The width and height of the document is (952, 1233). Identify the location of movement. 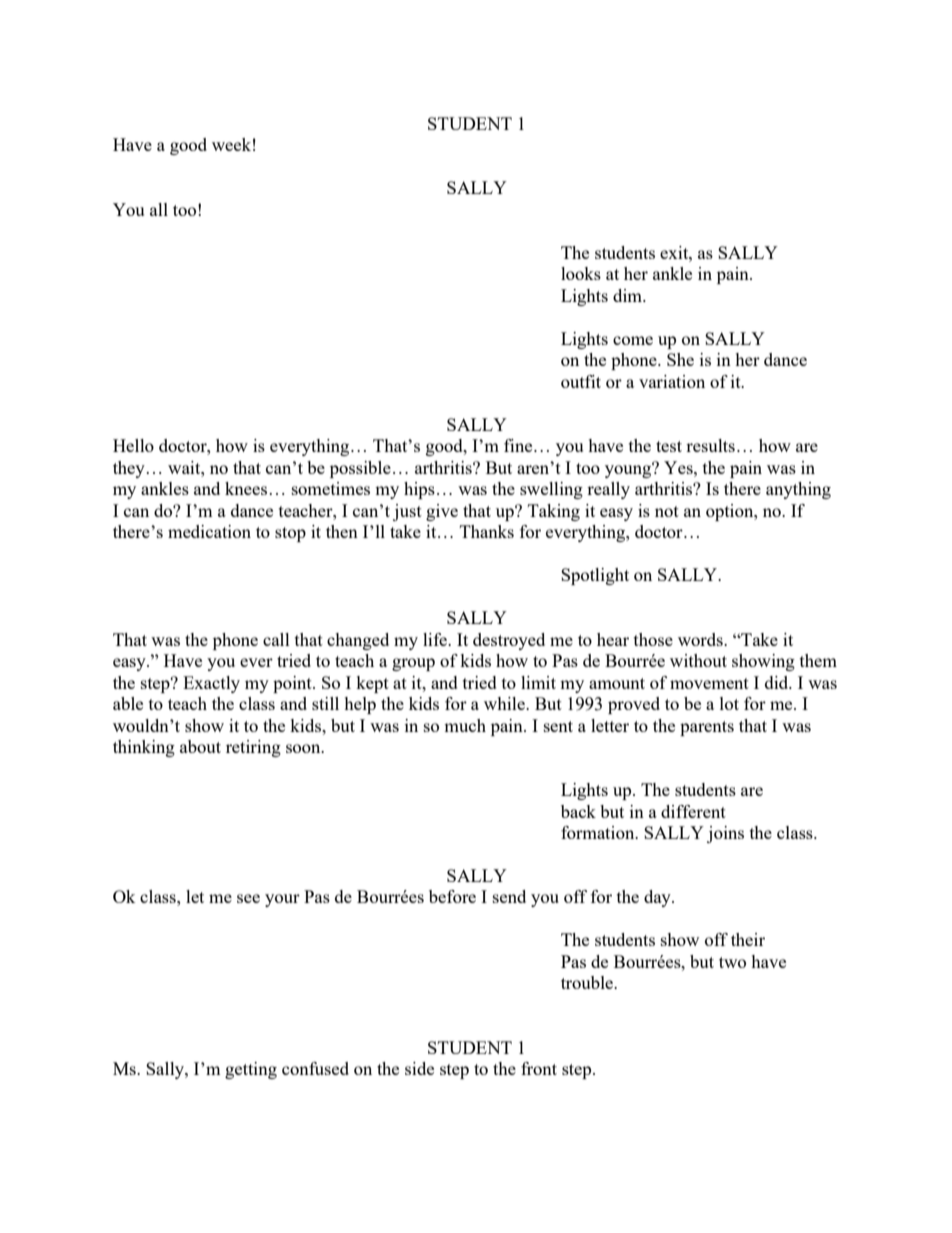
(709, 683).
